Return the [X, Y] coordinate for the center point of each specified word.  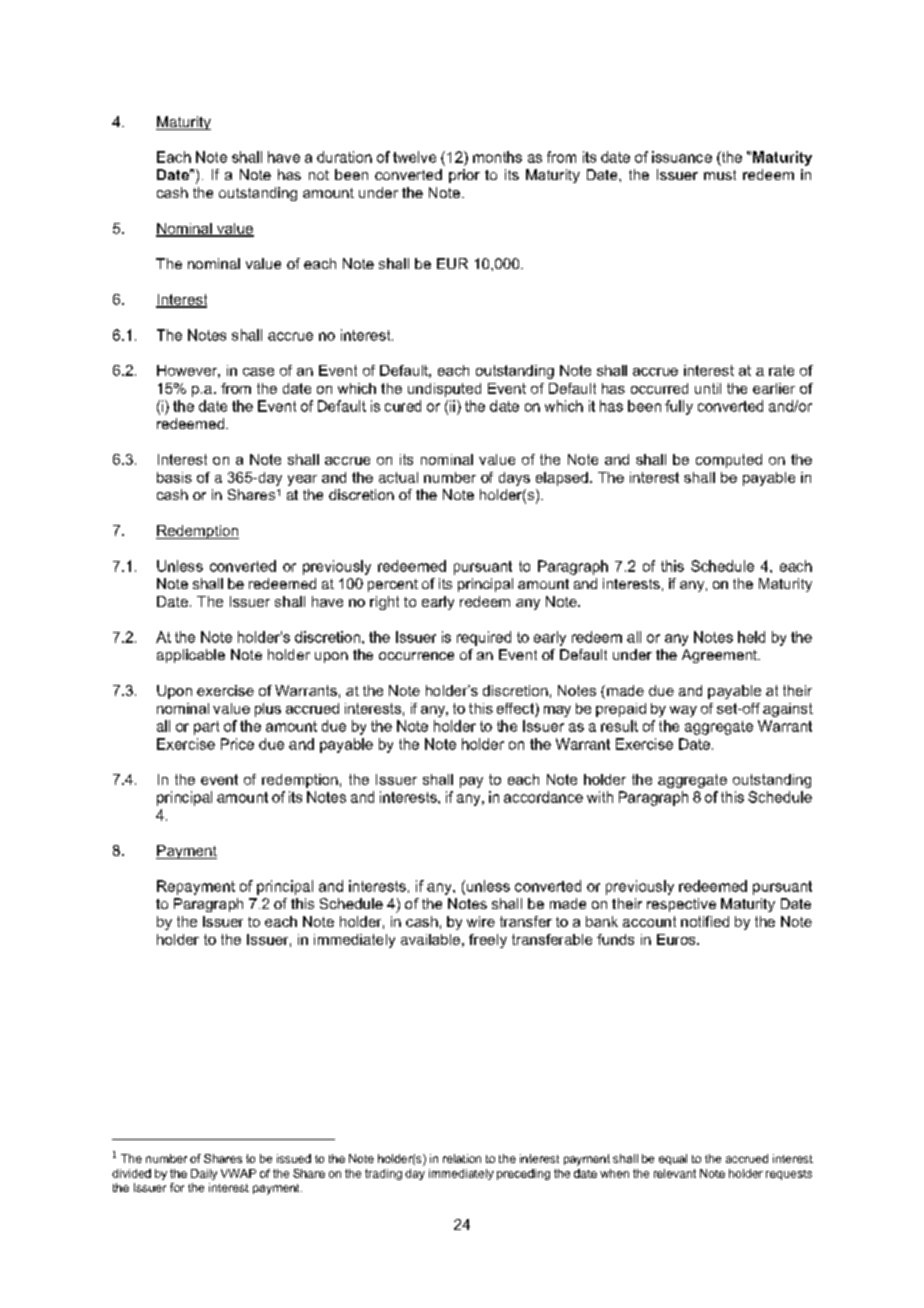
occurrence [416, 656]
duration [344, 157]
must [720, 175]
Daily [204, 1174]
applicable [191, 656]
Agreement [720, 656]
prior [464, 176]
